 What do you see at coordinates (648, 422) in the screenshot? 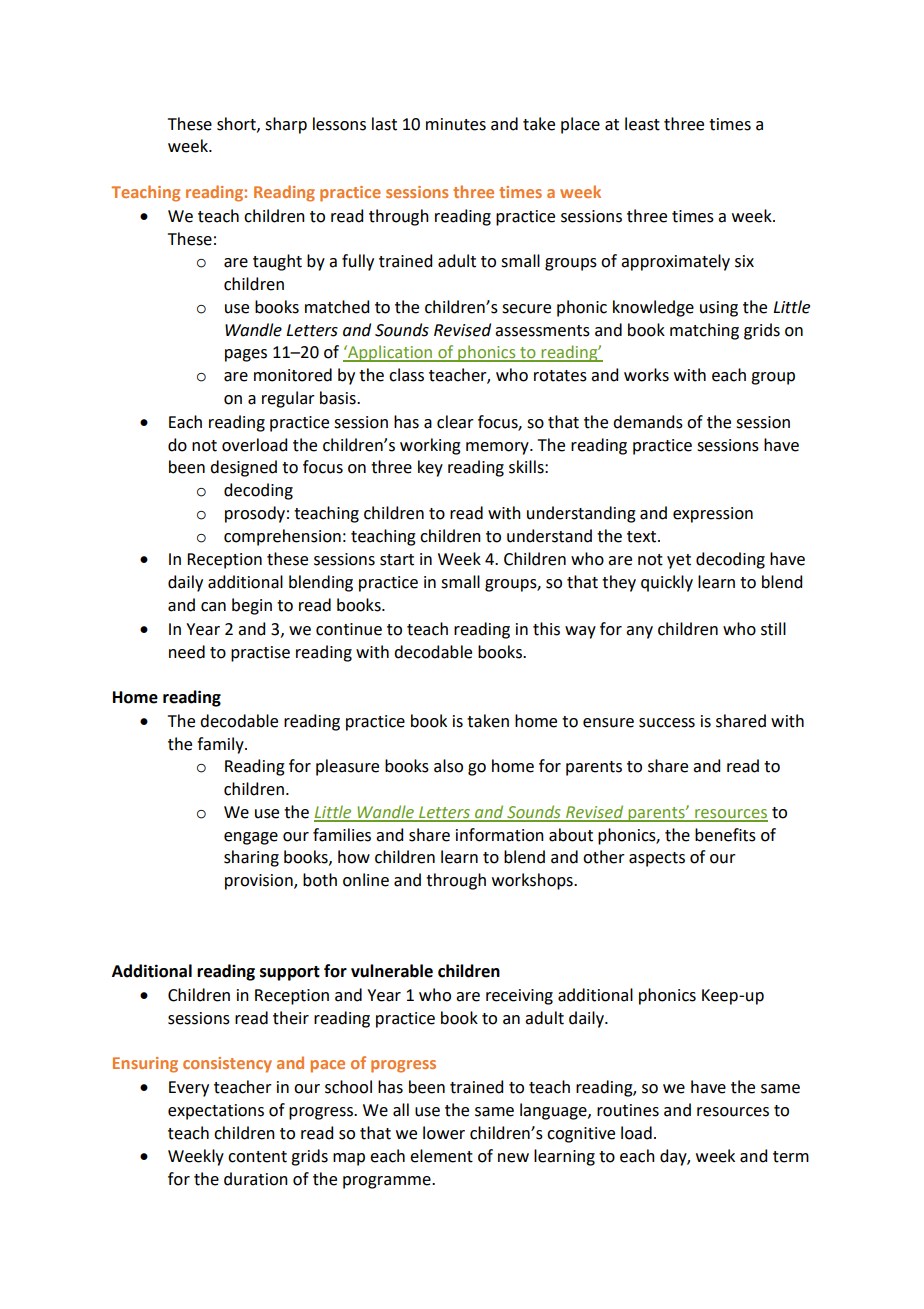
I see `demands` at bounding box center [648, 422].
